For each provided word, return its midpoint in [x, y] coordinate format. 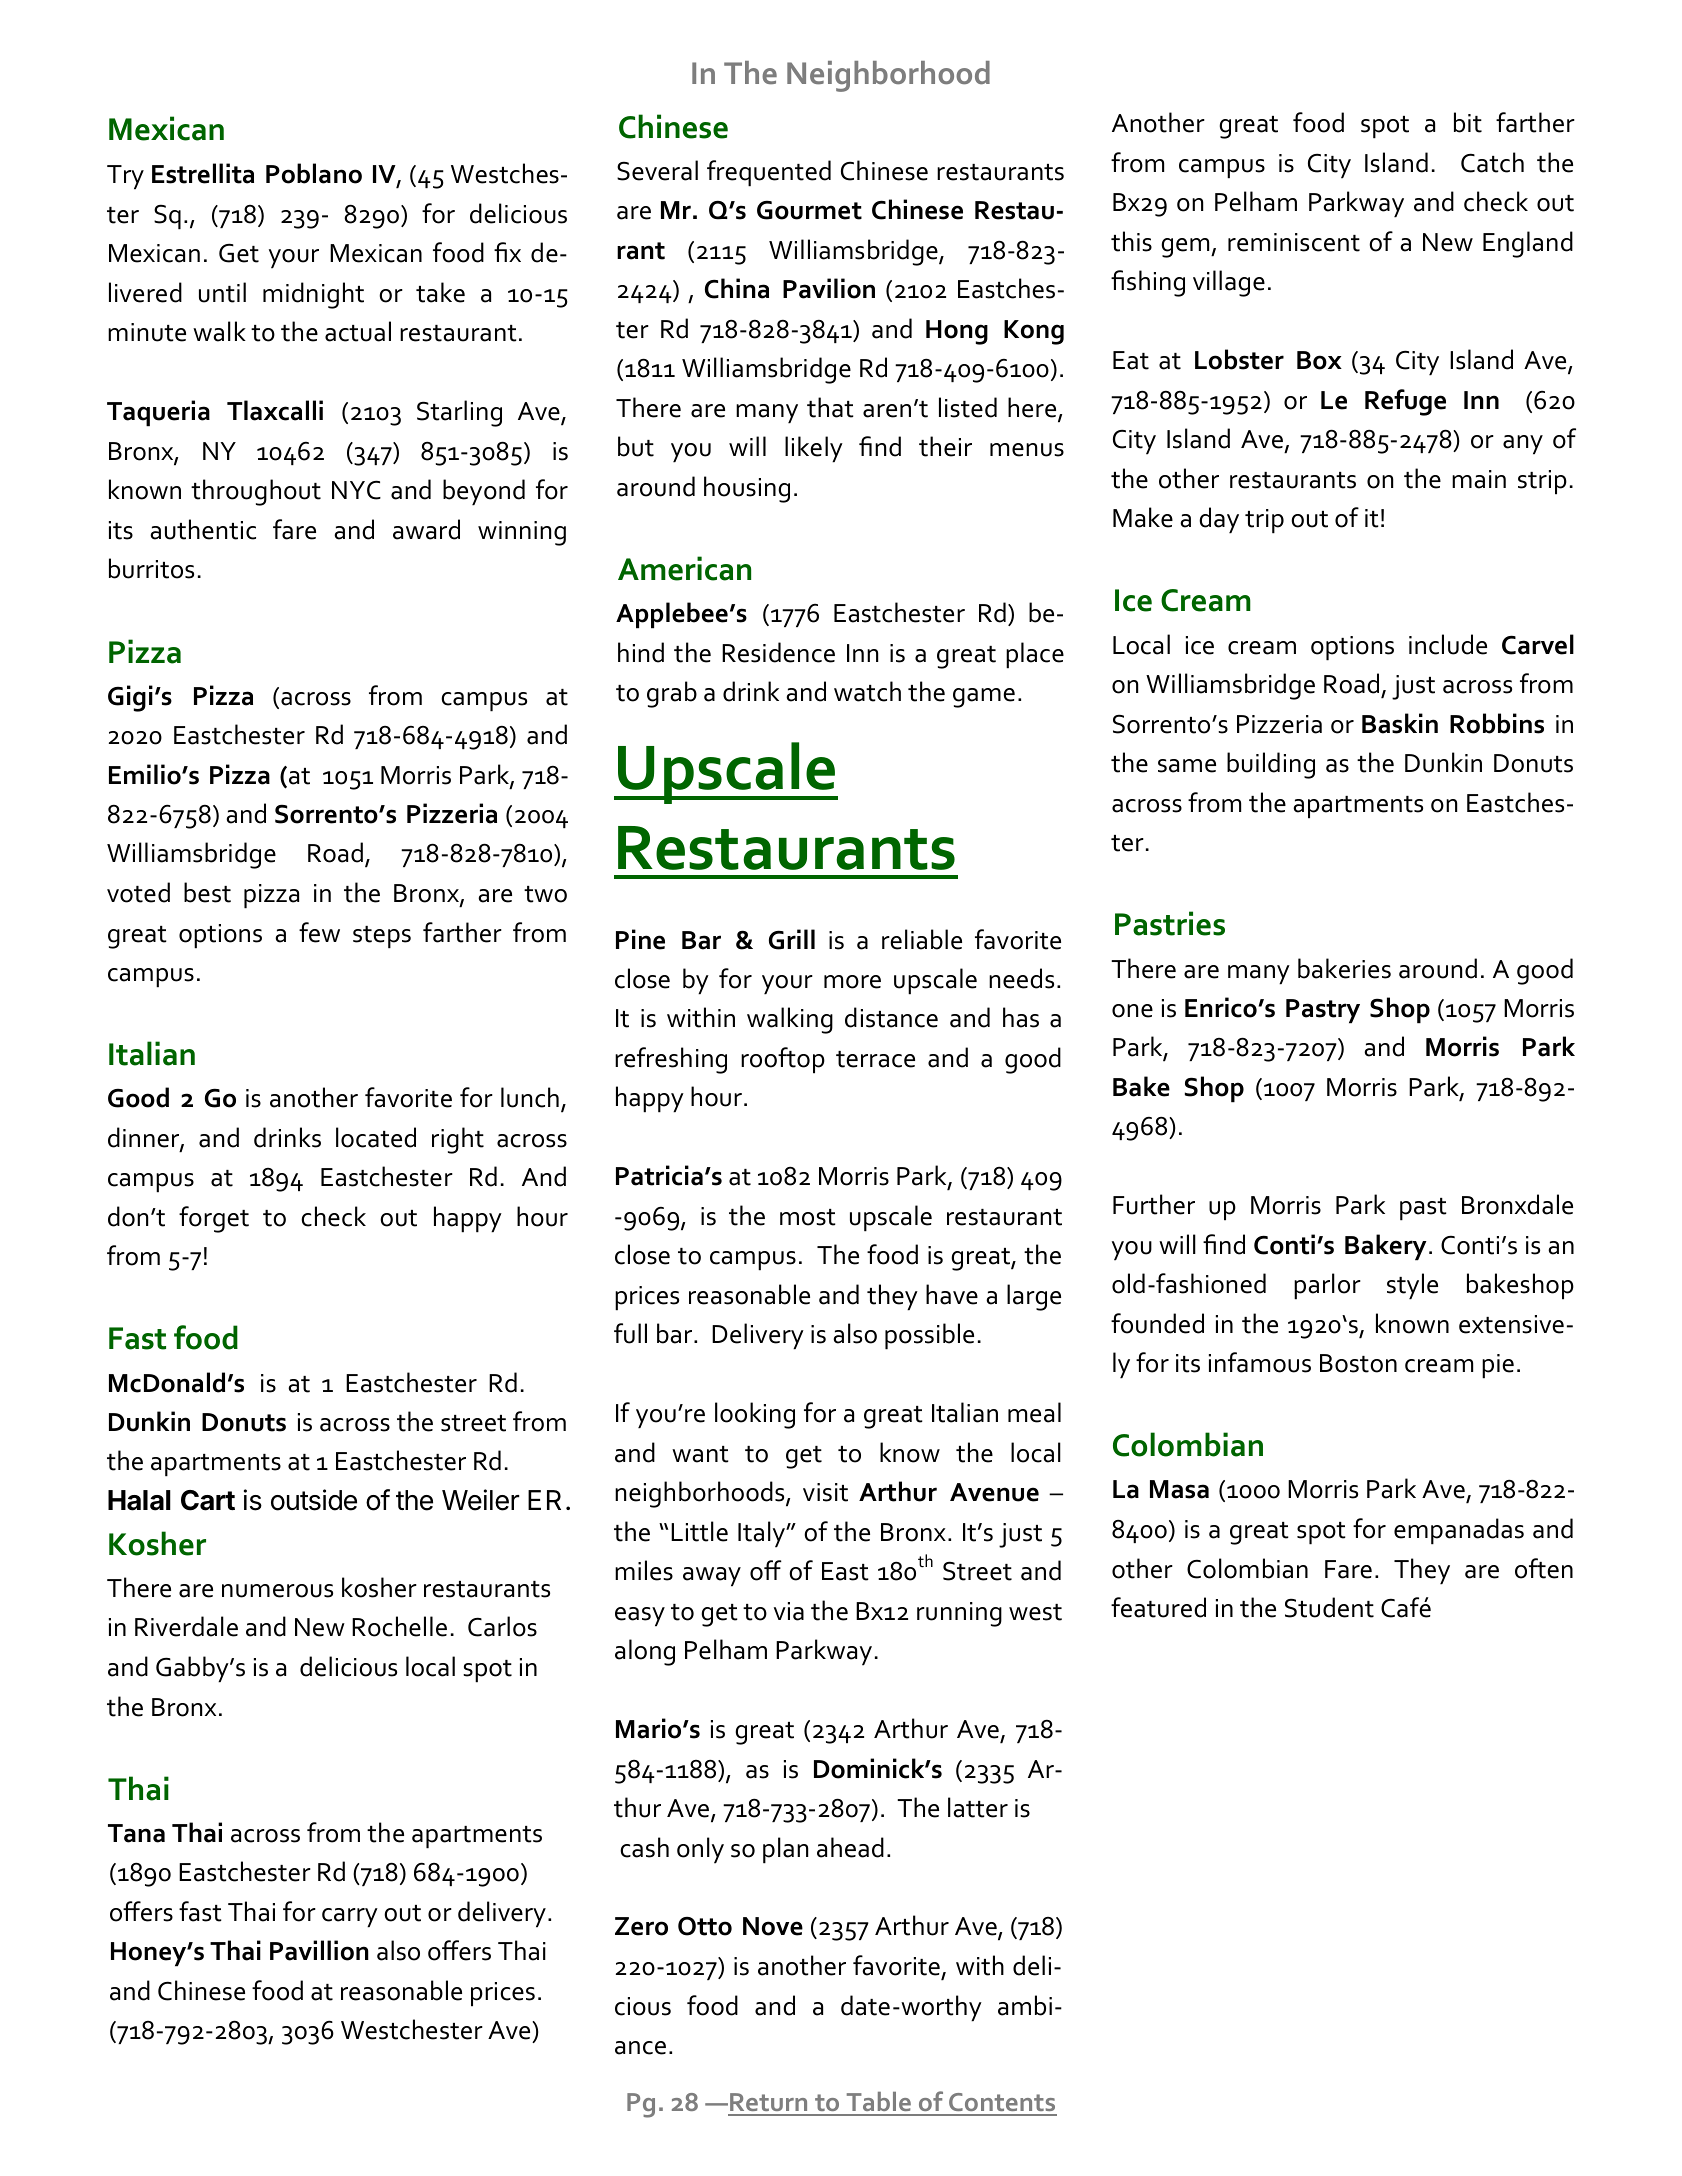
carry [350, 1918]
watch [867, 691]
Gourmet [809, 210]
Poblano [314, 173]
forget [214, 1219]
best [207, 892]
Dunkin [1443, 762]
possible [929, 1336]
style [1412, 1286]
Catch [1492, 162]
